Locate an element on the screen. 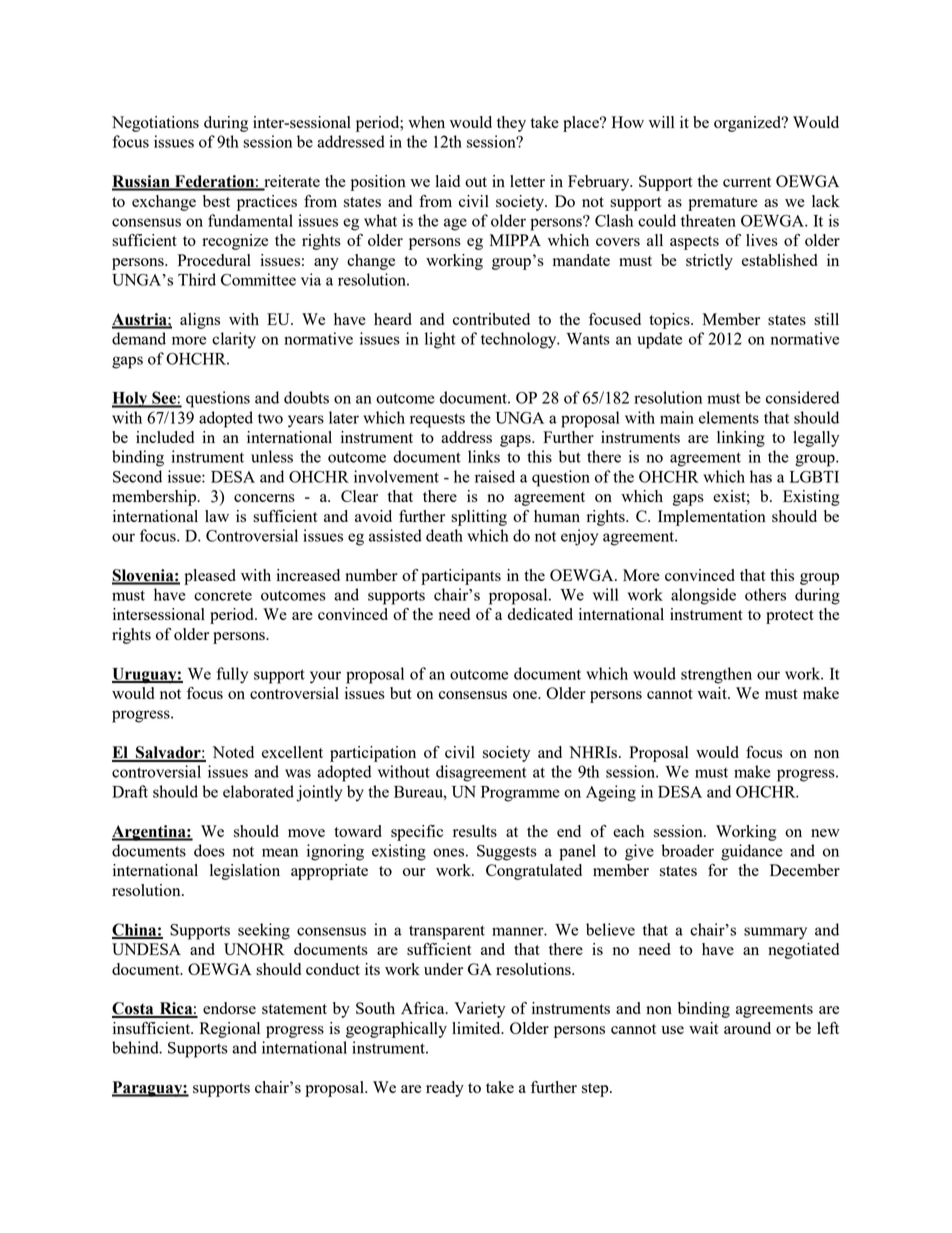 This screenshot has width=952, height=1233. they is located at coordinates (511, 124).
